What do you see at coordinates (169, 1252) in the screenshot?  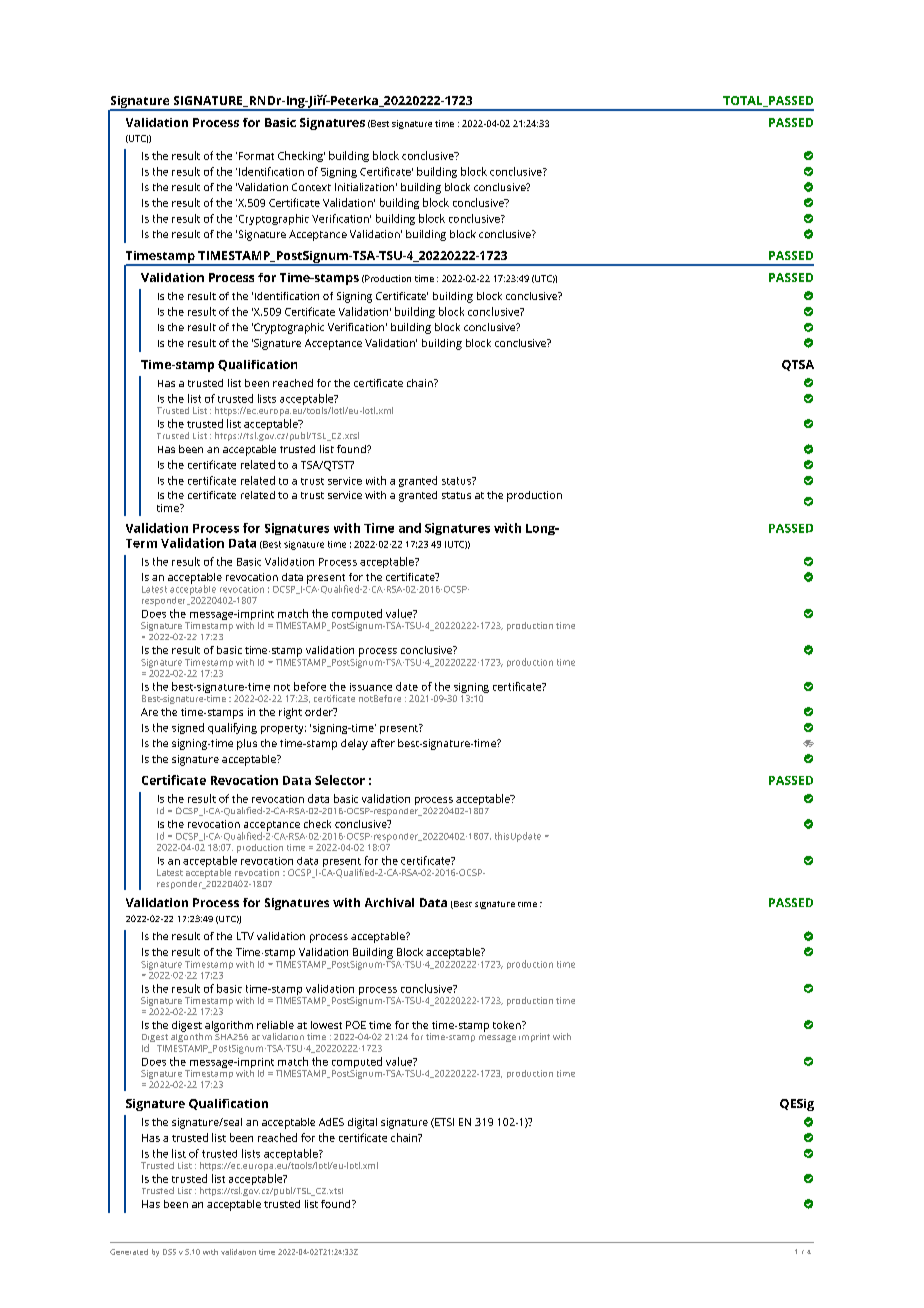 I see `DSS` at bounding box center [169, 1252].
